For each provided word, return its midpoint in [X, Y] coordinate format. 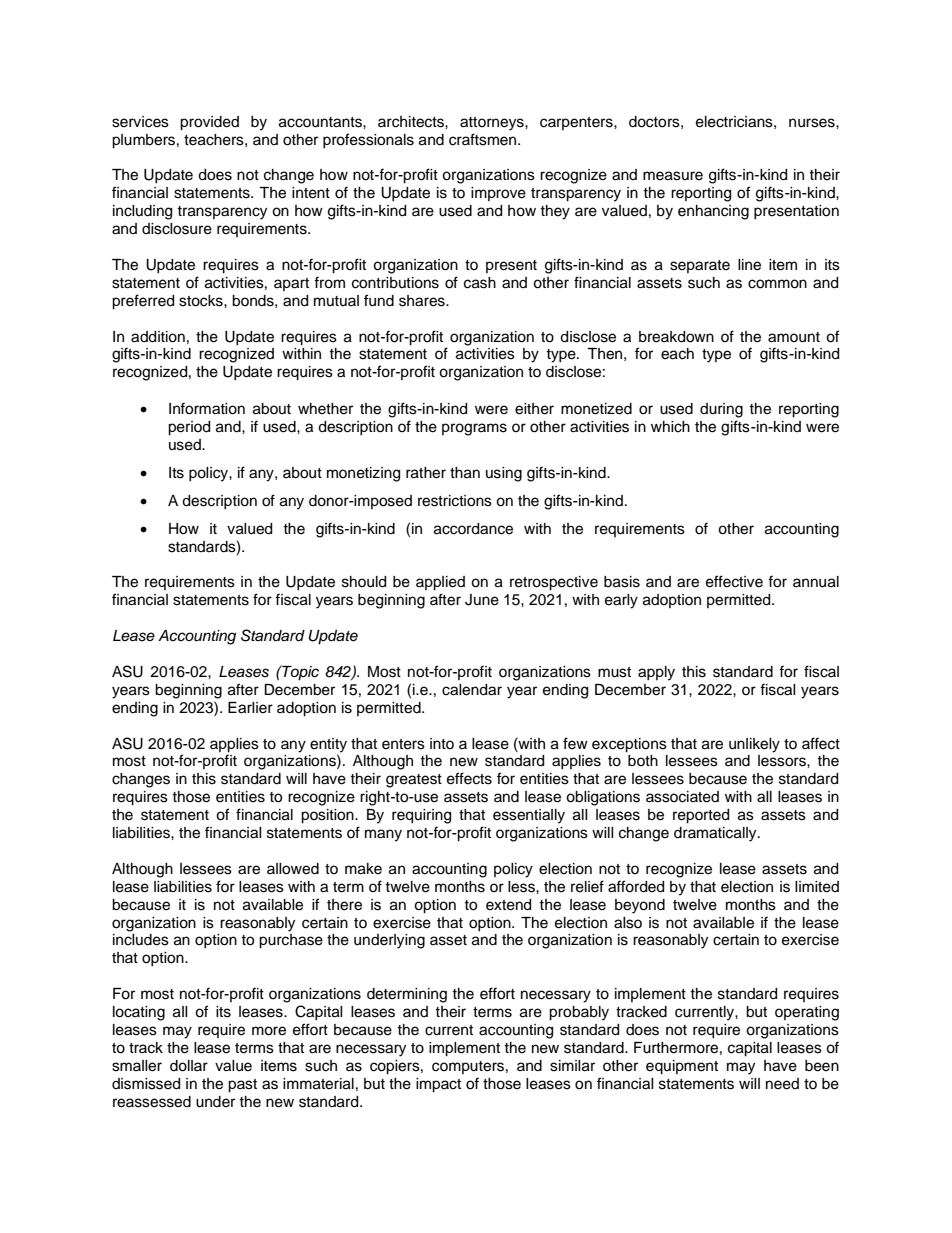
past [242, 1086]
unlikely [754, 745]
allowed [293, 869]
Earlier [250, 708]
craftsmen [484, 139]
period [189, 428]
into [442, 743]
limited [817, 887]
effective [734, 581]
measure [673, 176]
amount [794, 337]
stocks [202, 301]
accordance [473, 529]
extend [508, 905]
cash [480, 283]
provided [209, 123]
